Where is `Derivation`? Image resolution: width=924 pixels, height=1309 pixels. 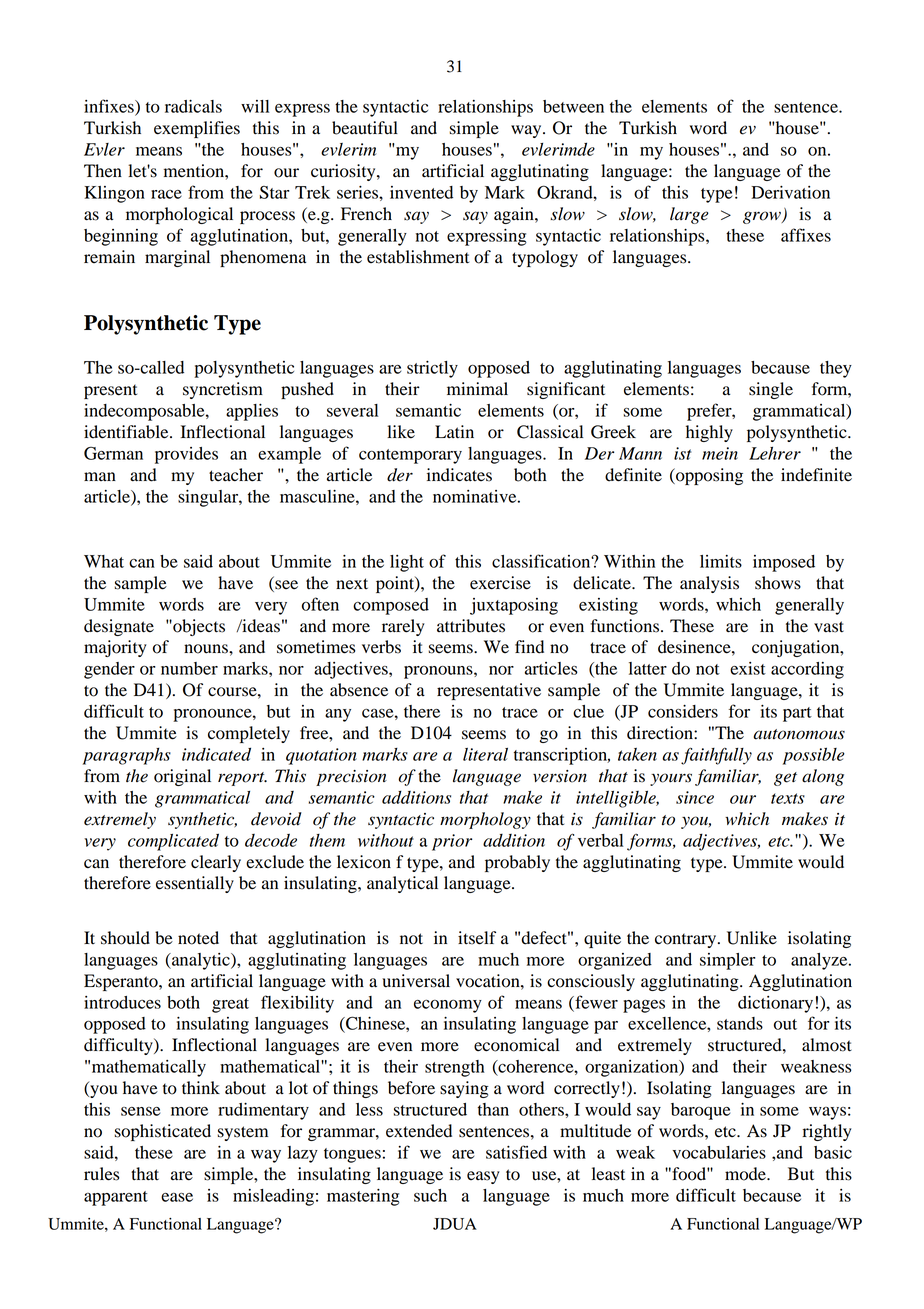
Derivation is located at coordinates (790, 192).
